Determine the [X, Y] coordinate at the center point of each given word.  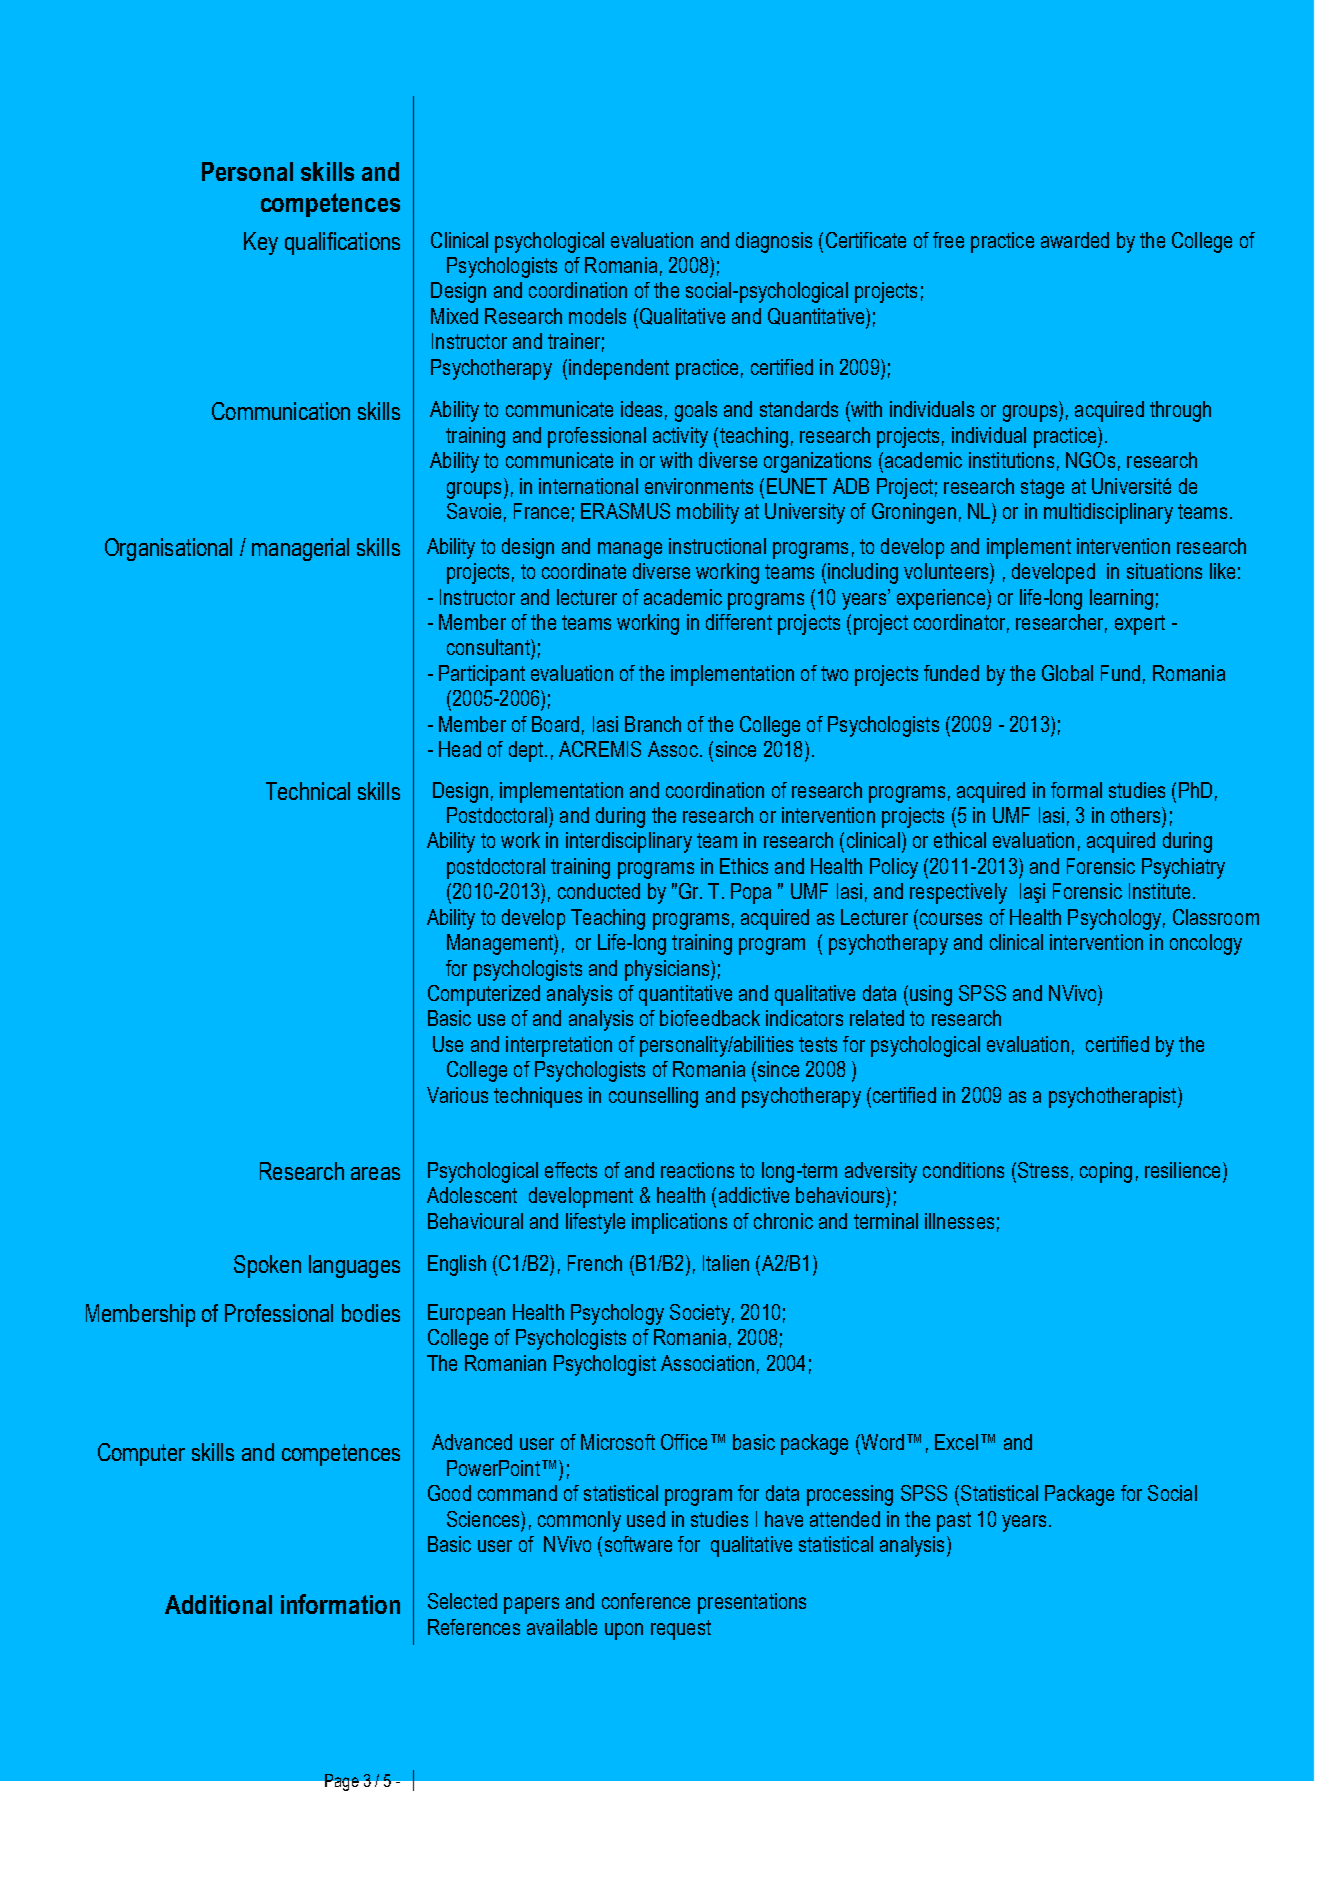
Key [261, 243]
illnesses [959, 1221]
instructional [717, 546]
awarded [1075, 240]
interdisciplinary [629, 842]
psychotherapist [1114, 1097]
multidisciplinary [1108, 513]
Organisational [168, 549]
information [340, 1604]
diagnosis [774, 242]
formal [1076, 790]
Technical [308, 791]
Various [457, 1095]
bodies [371, 1313]
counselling [653, 1097]
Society [700, 1314]
